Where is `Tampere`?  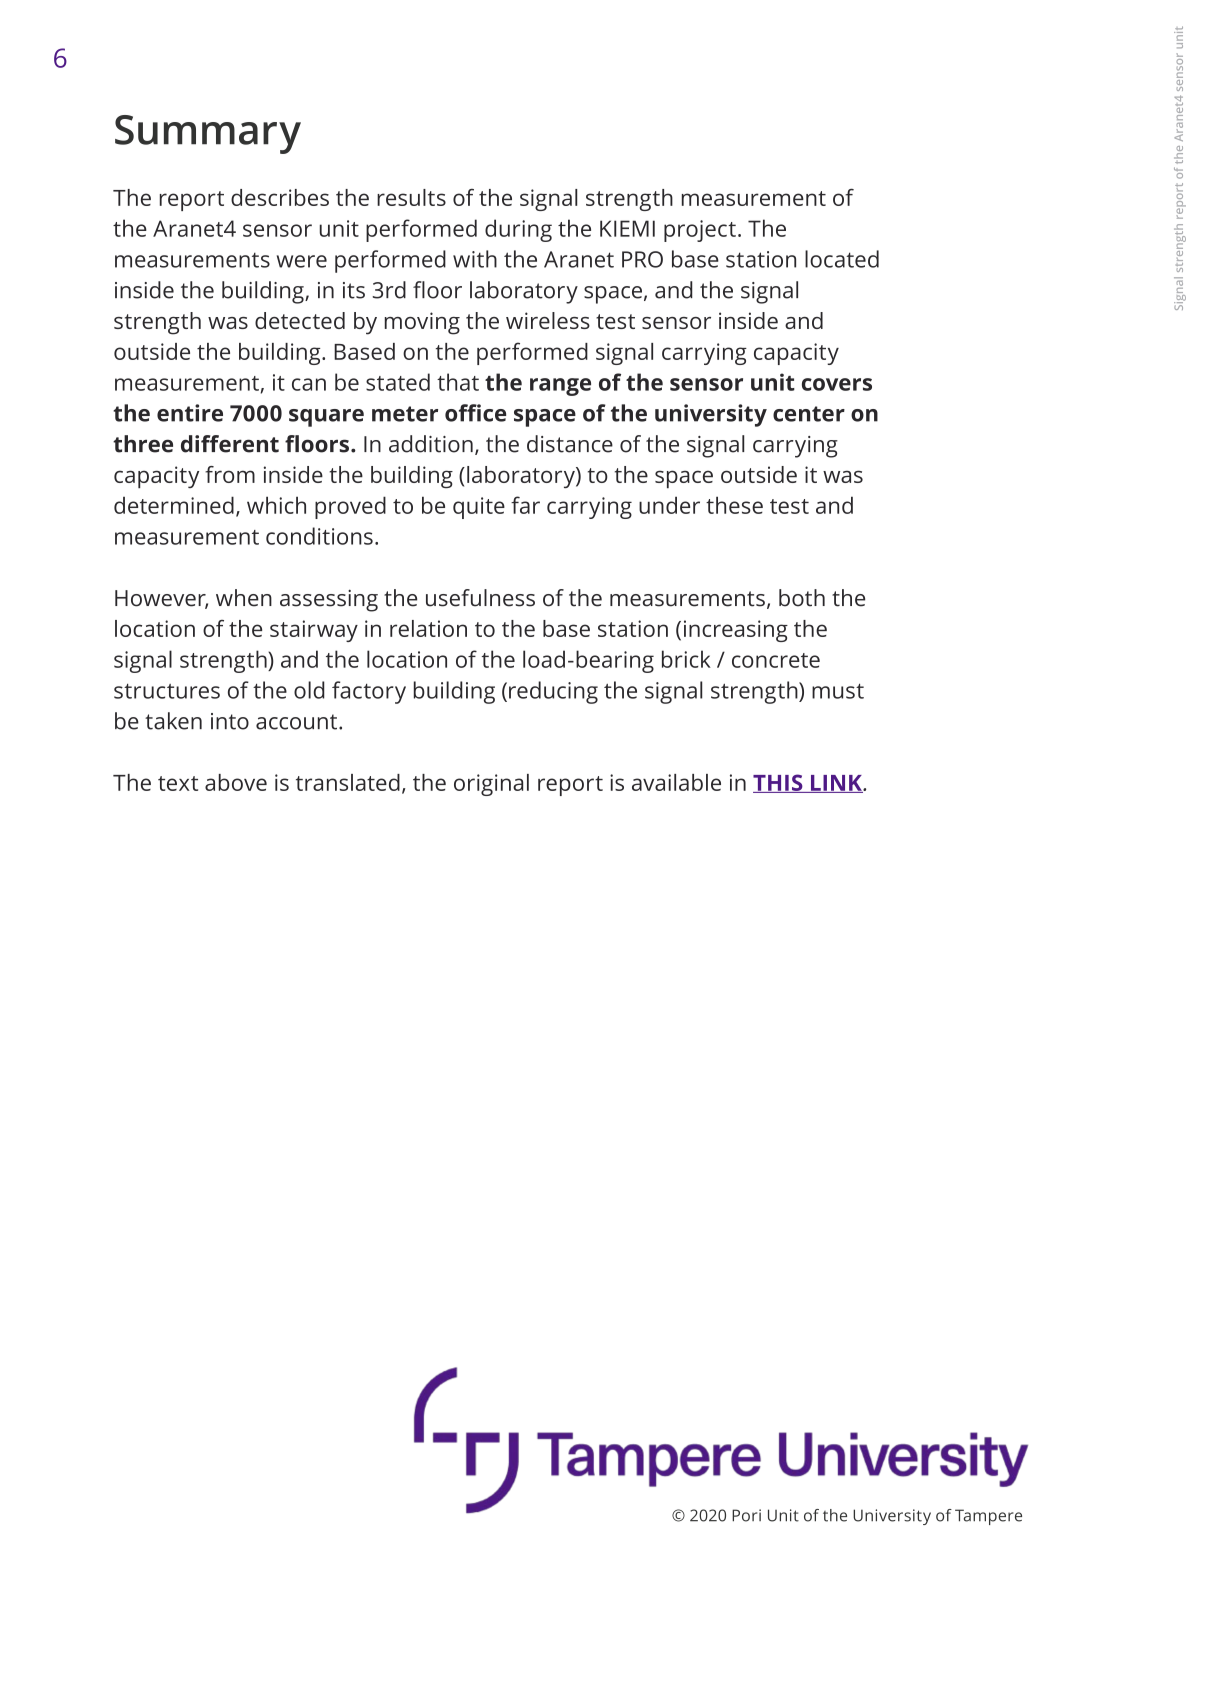
Tampere is located at coordinates (988, 1517).
